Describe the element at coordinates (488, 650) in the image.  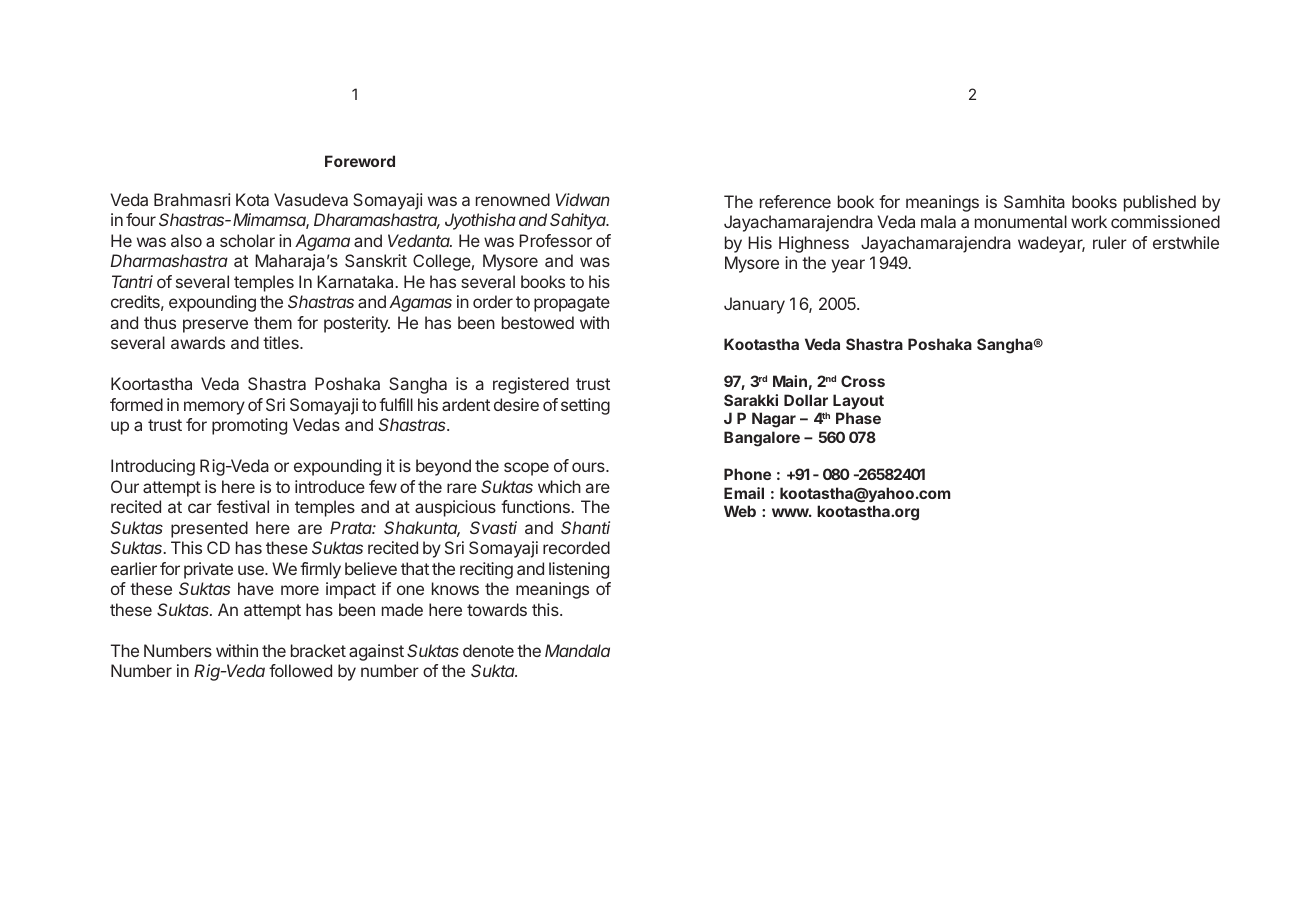
I see `denote` at that location.
